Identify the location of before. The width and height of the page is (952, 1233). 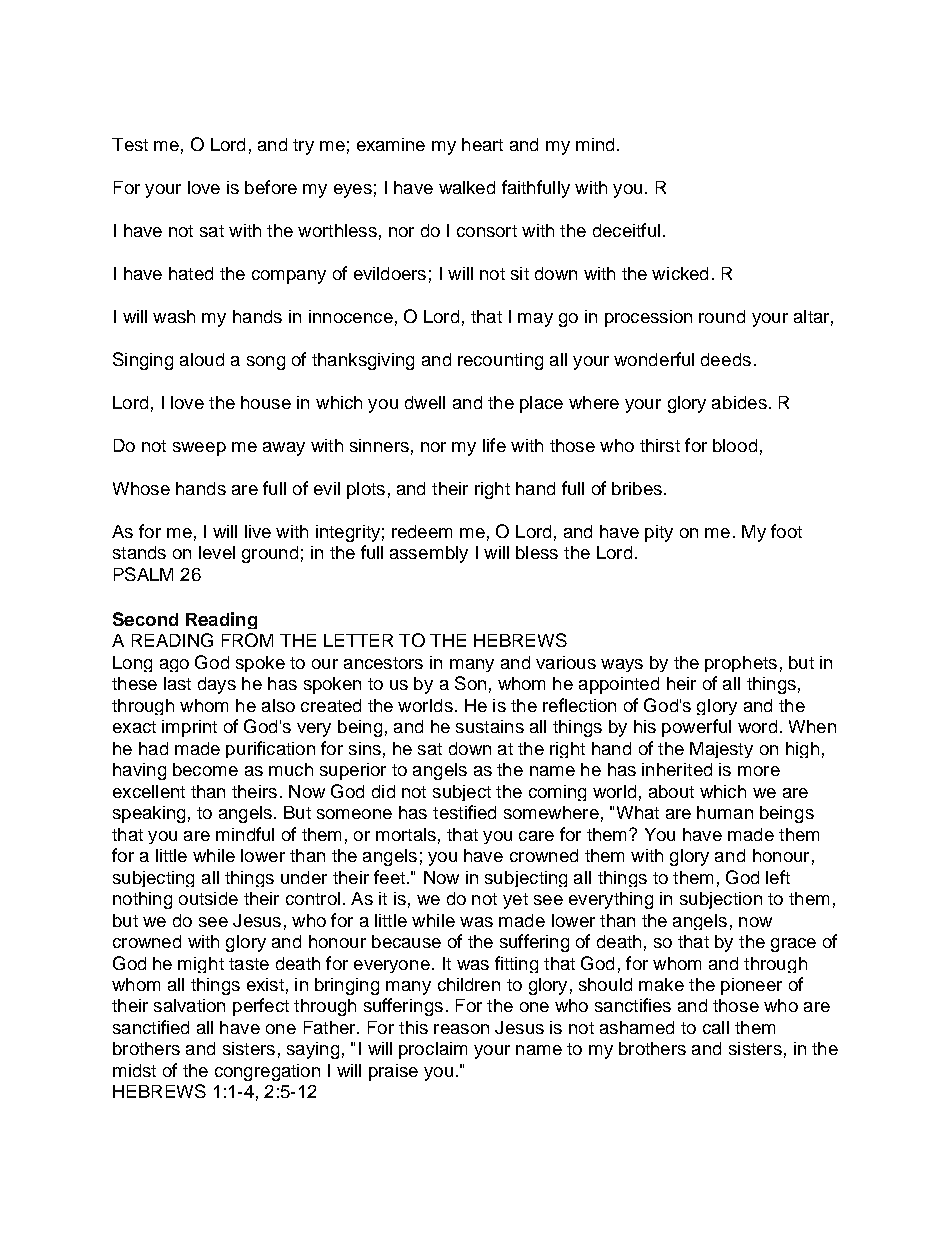
(271, 187).
